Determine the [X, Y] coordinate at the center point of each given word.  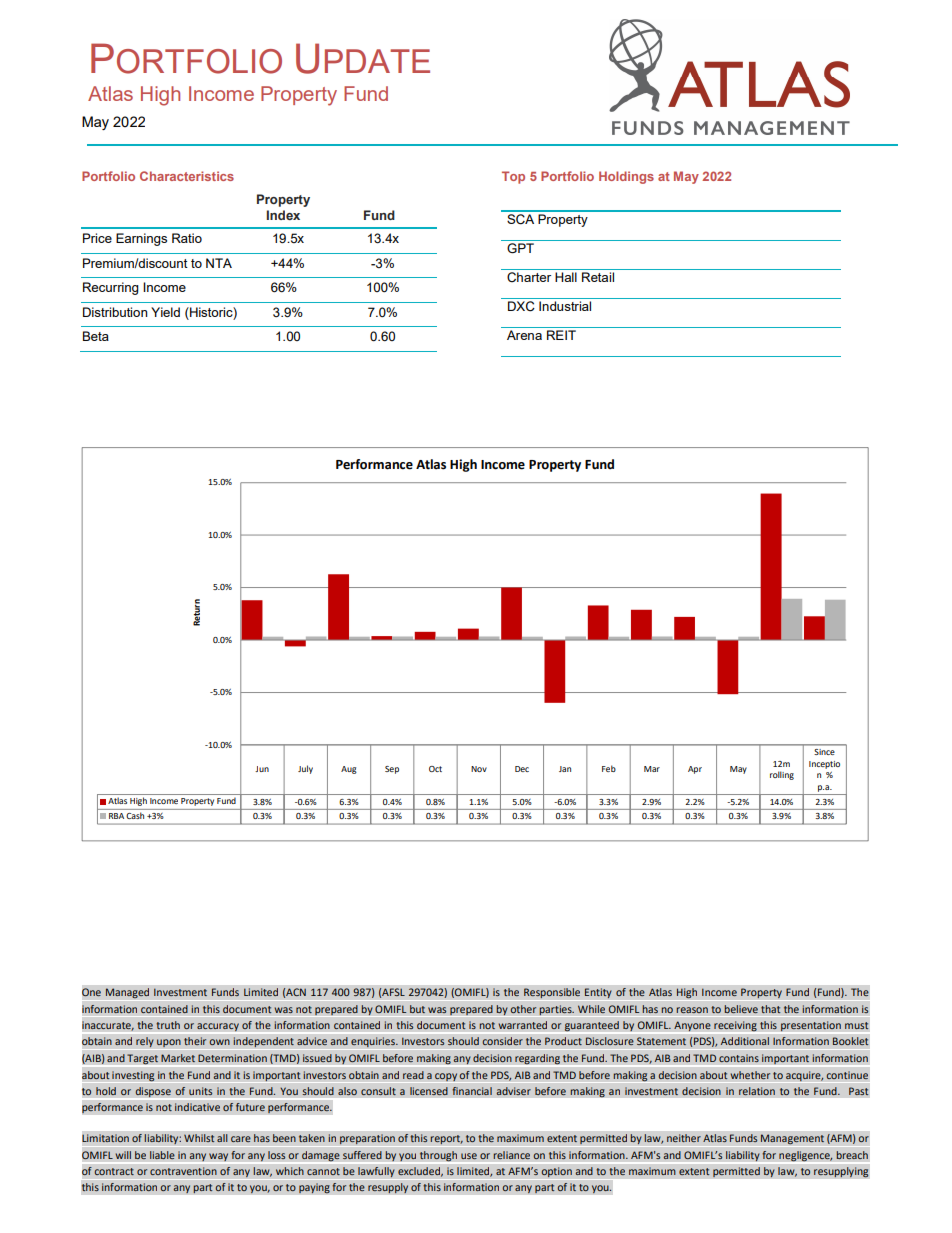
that [771, 1009]
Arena [524, 335]
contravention [183, 1171]
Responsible [552, 993]
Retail [598, 277]
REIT [561, 335]
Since [824, 752]
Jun [262, 769]
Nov [479, 769]
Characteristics [187, 176]
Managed [127, 993]
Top [513, 177]
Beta [96, 336]
